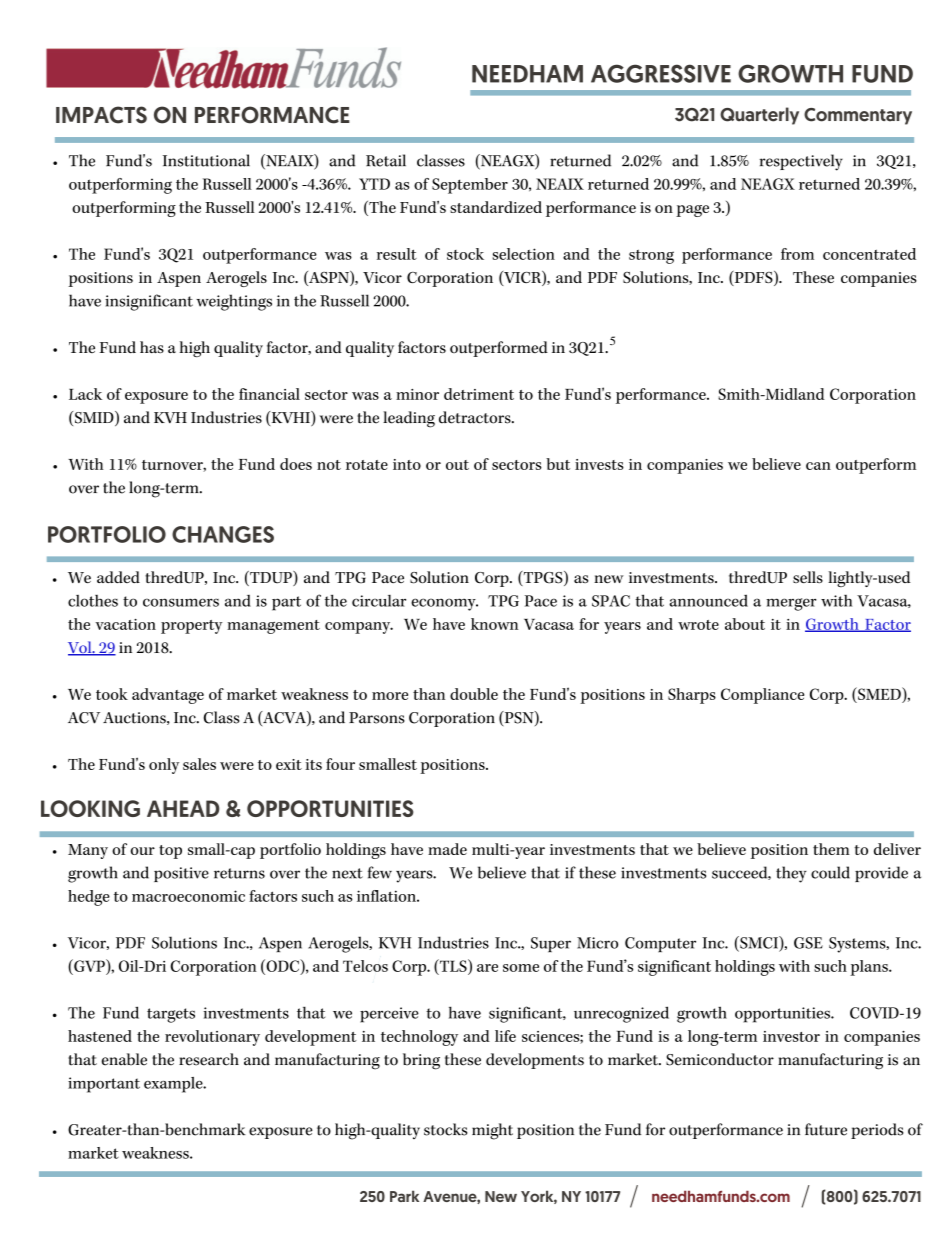 The width and height of the document is (952, 1233). Describe the element at coordinates (791, 874) in the document. I see `they` at that location.
